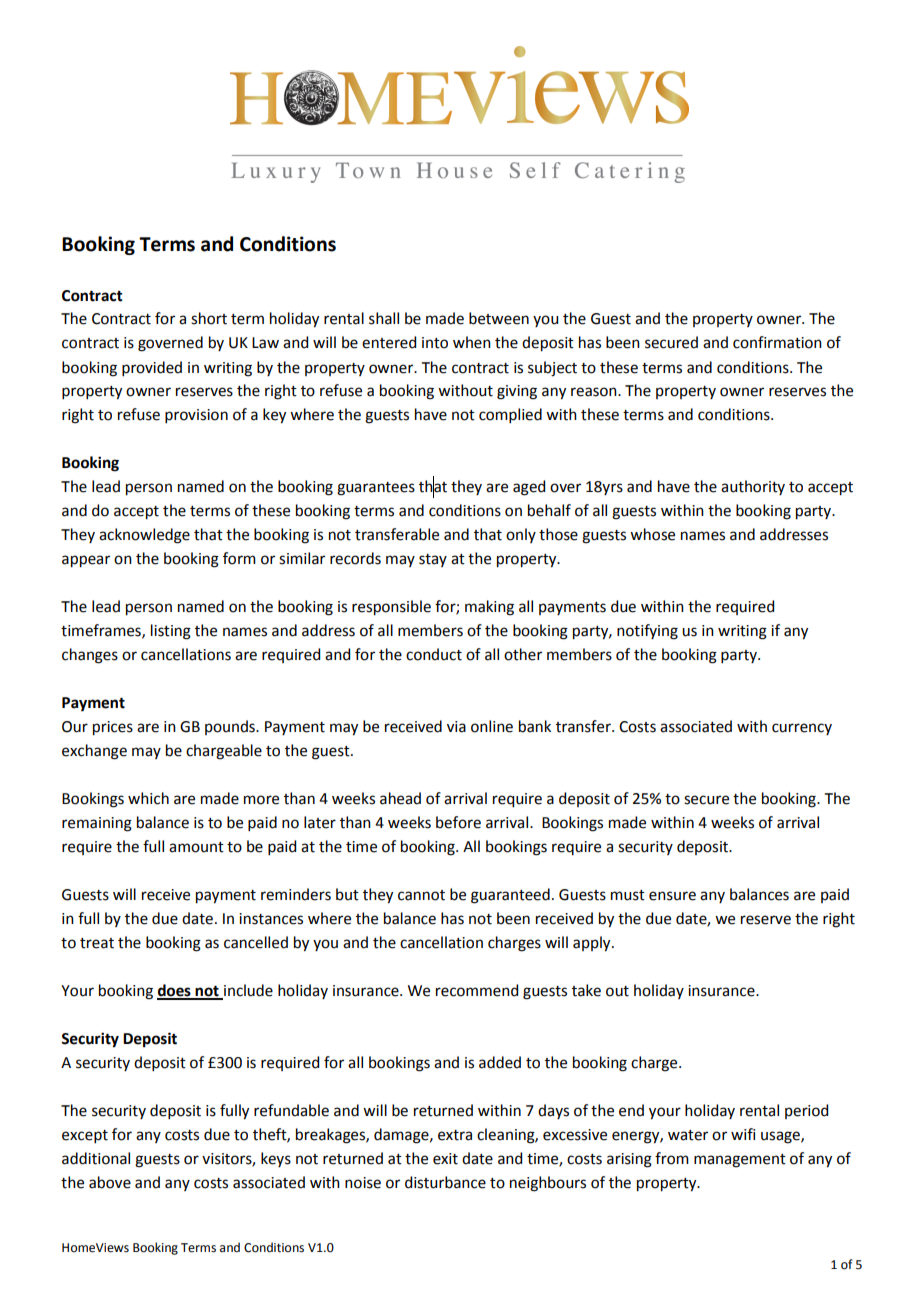 Image resolution: width=924 pixels, height=1308 pixels. What do you see at coordinates (777, 342) in the screenshot?
I see `confirmation` at bounding box center [777, 342].
